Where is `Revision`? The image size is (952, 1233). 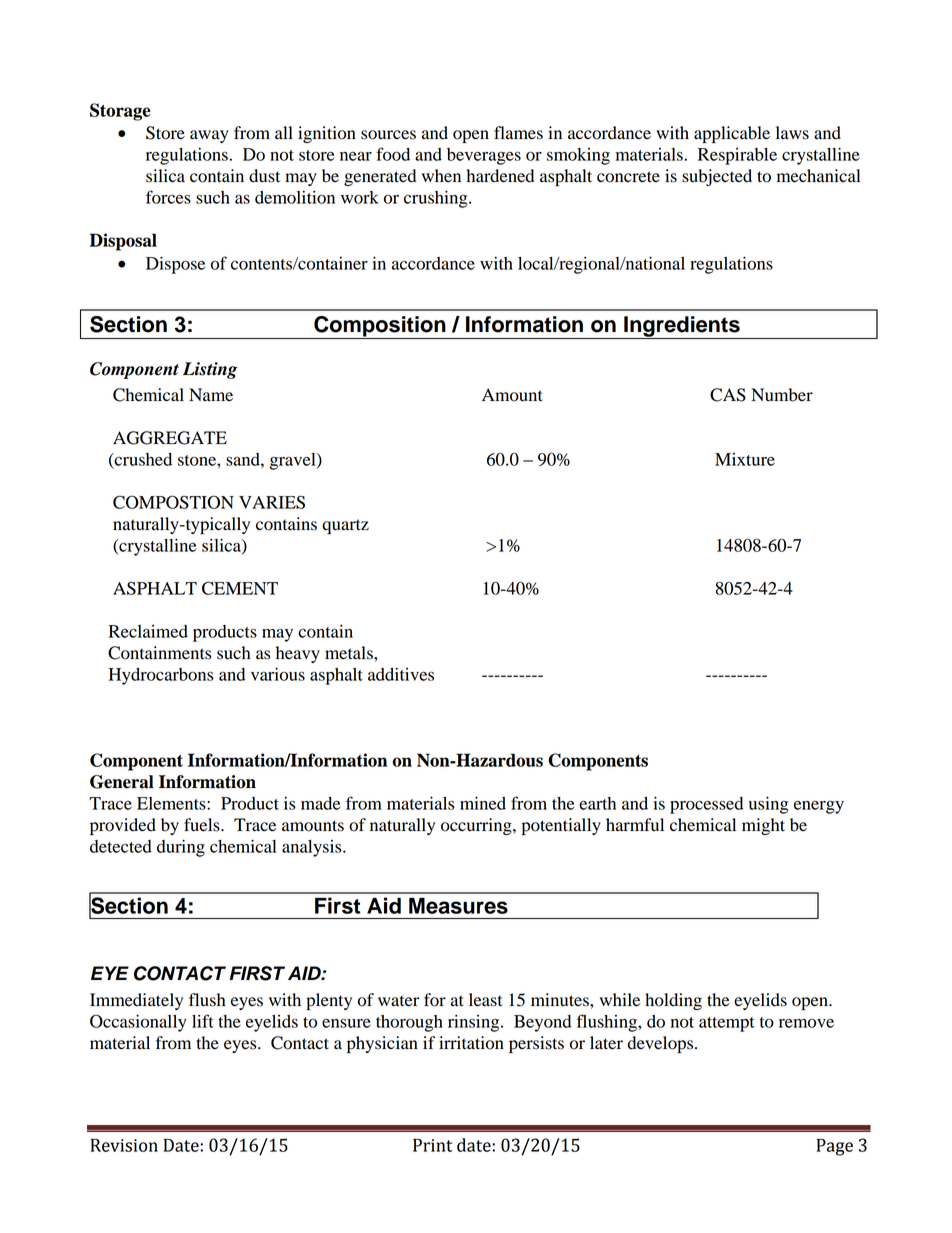
Revision is located at coordinates (124, 1145).
